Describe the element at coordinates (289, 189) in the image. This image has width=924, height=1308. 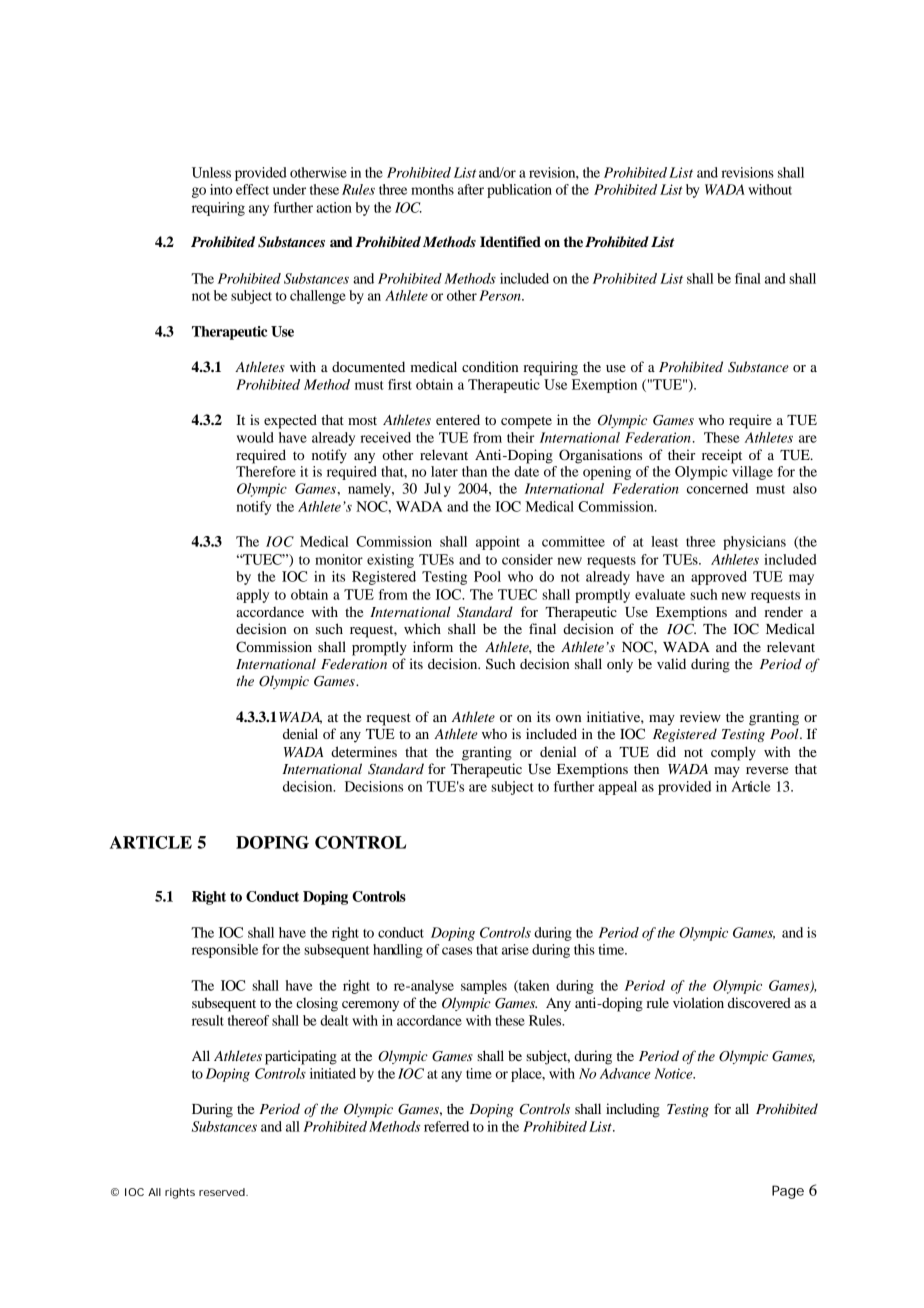
I see `under` at that location.
